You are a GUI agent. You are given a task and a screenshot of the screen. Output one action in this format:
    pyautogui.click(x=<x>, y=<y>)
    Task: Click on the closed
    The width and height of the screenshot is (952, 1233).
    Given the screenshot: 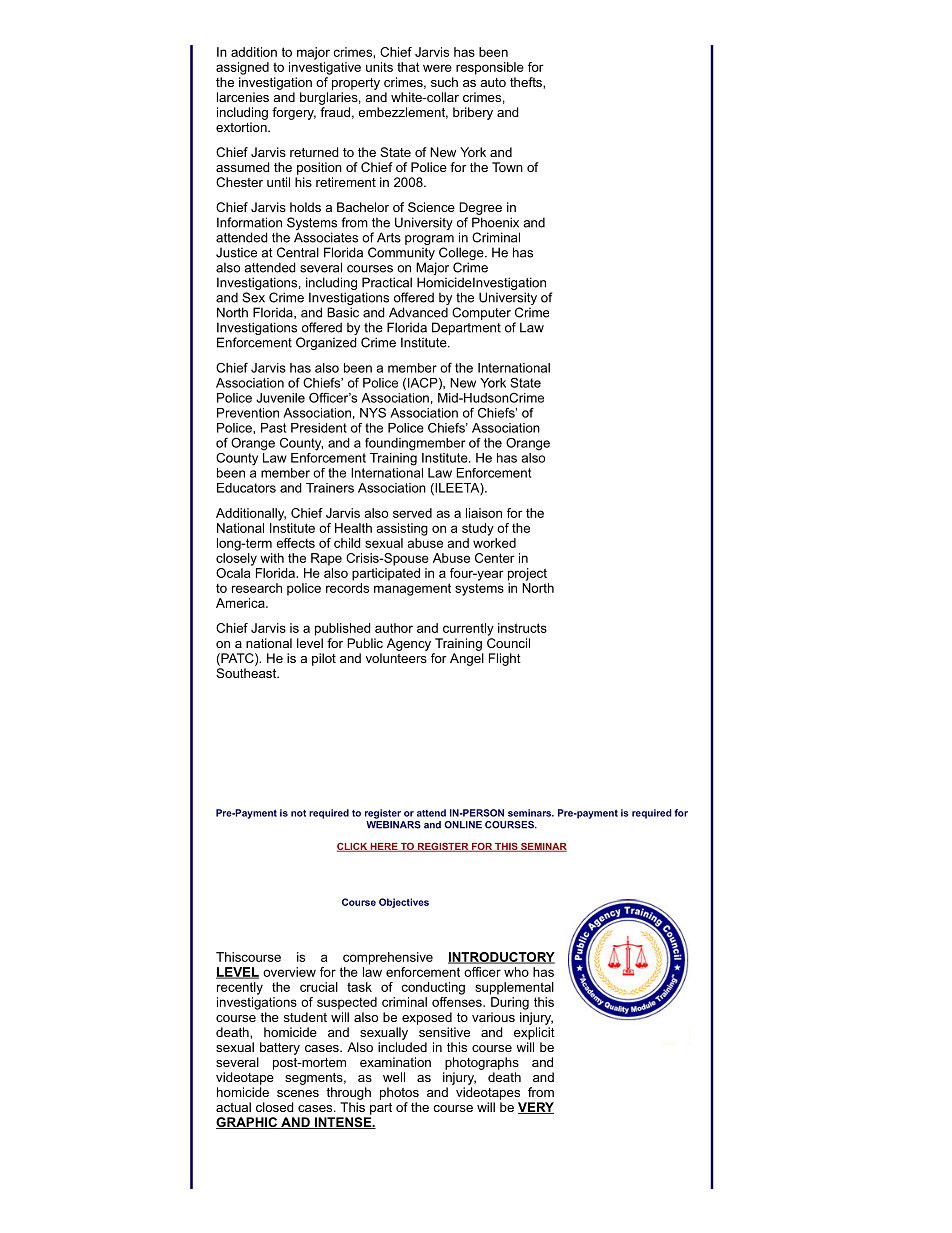 What is the action you would take?
    pyautogui.click(x=275, y=1107)
